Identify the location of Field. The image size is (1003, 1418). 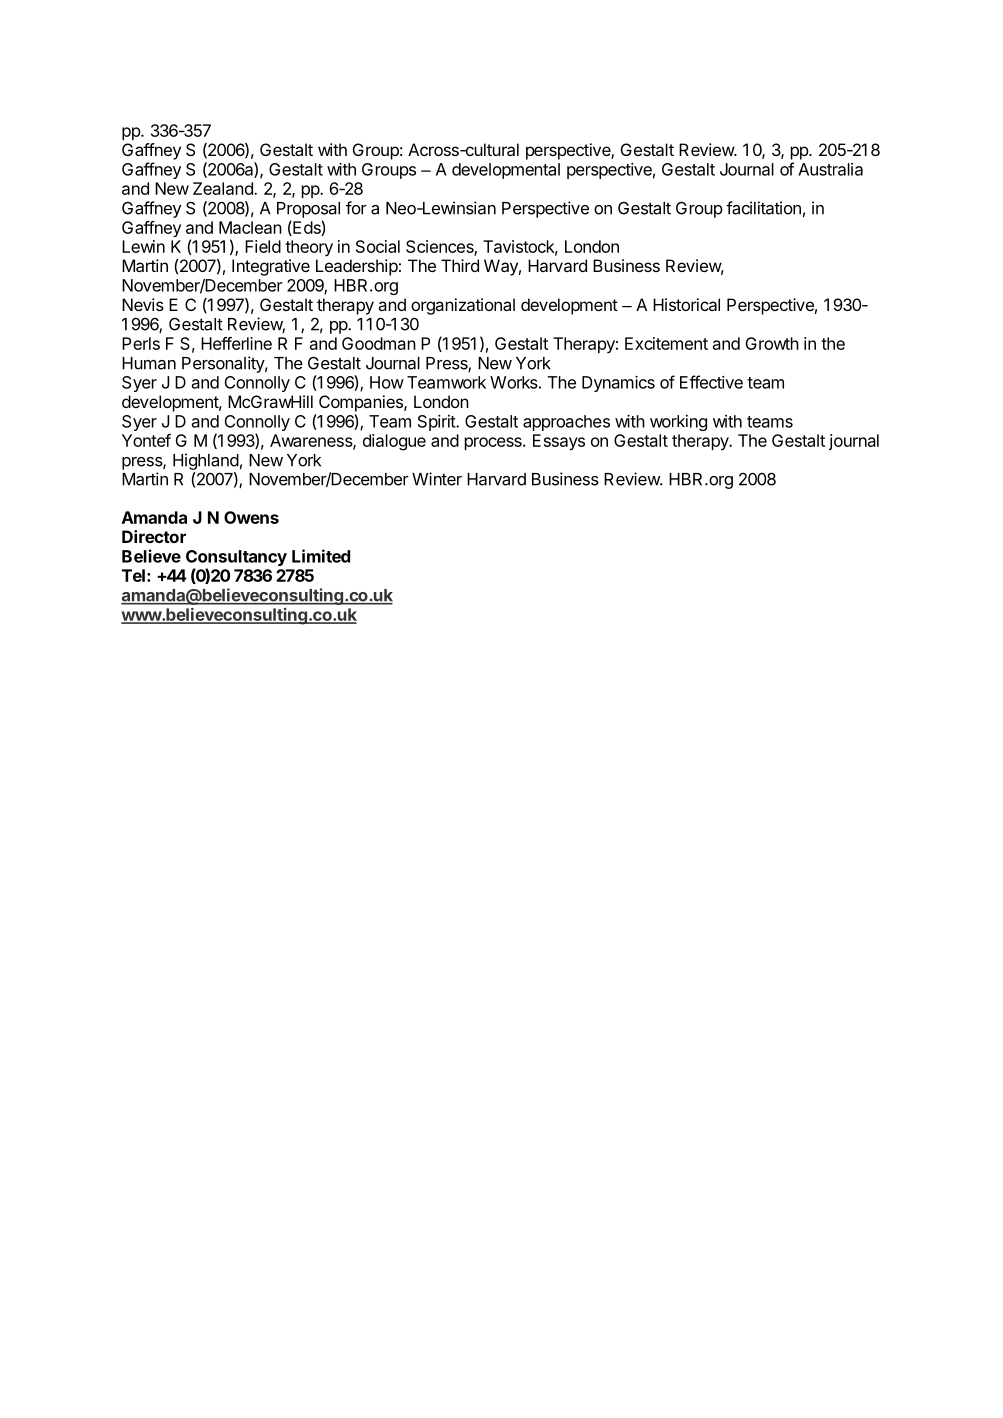
(263, 246).
